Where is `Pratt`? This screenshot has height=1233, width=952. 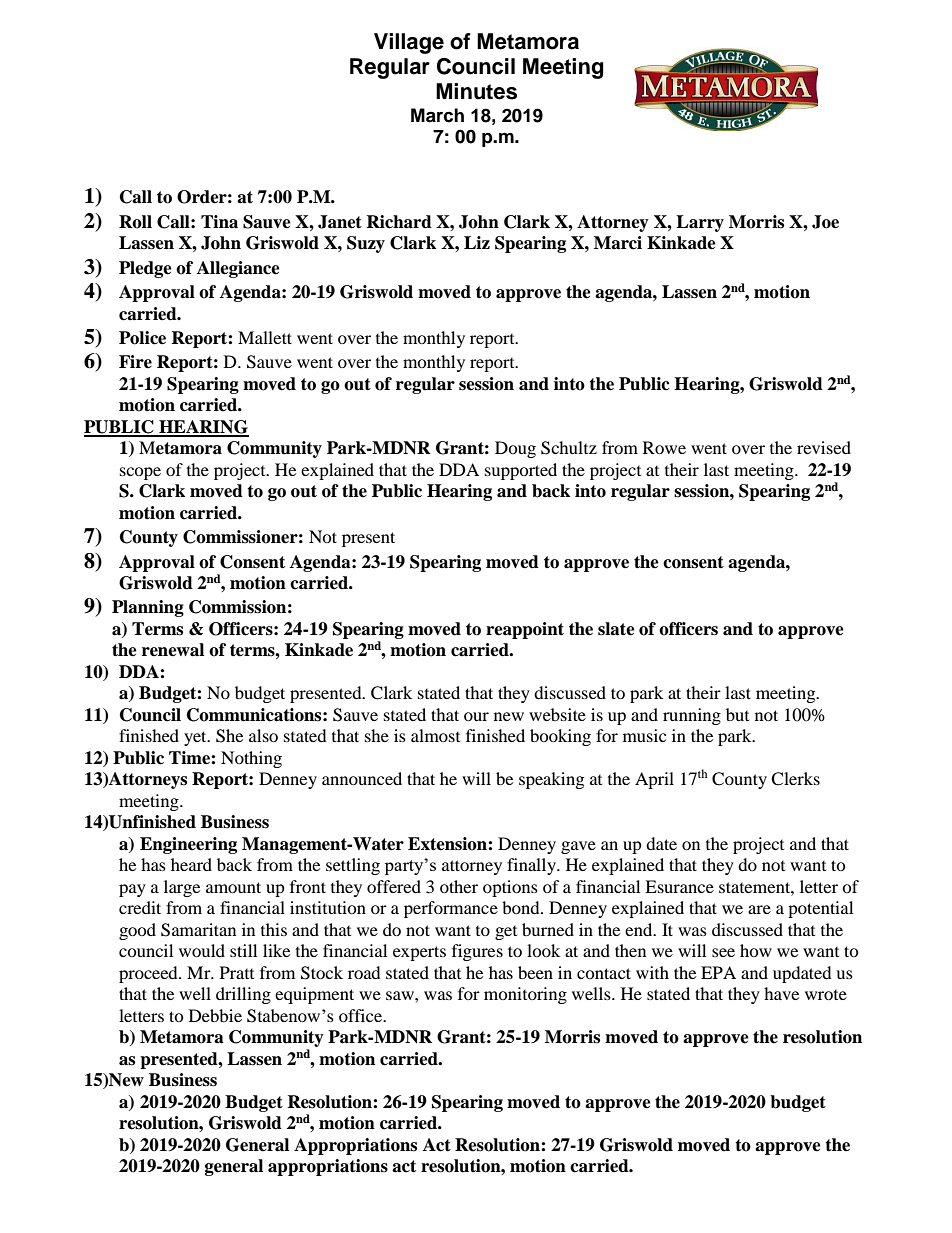 Pratt is located at coordinates (237, 972).
